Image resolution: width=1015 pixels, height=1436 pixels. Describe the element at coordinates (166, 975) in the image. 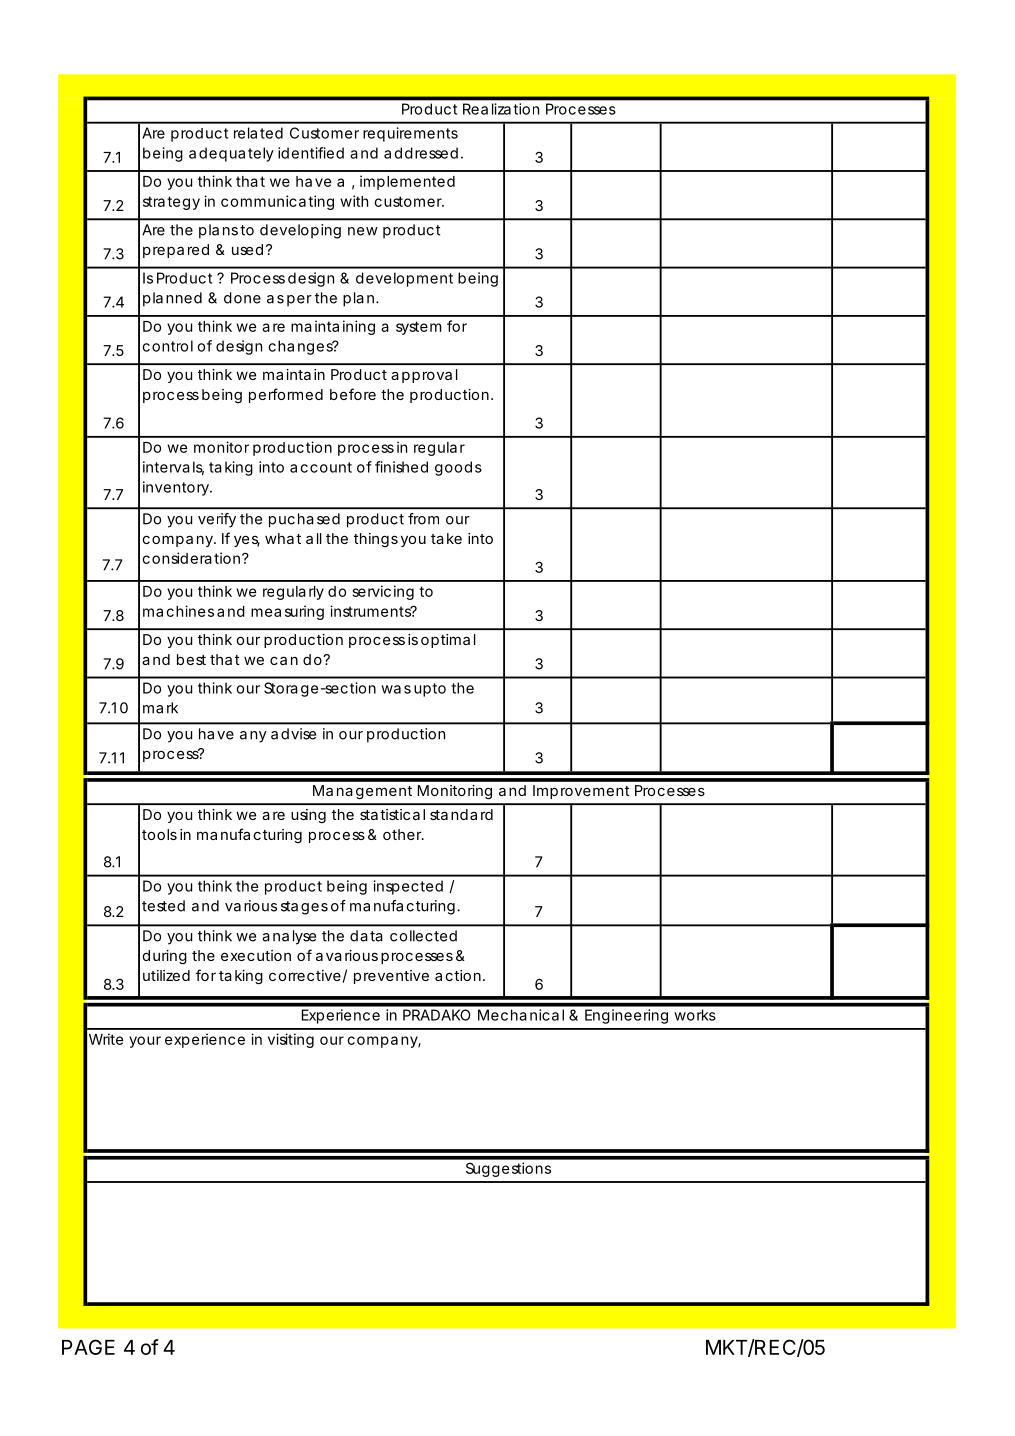

I see `utilized` at that location.
